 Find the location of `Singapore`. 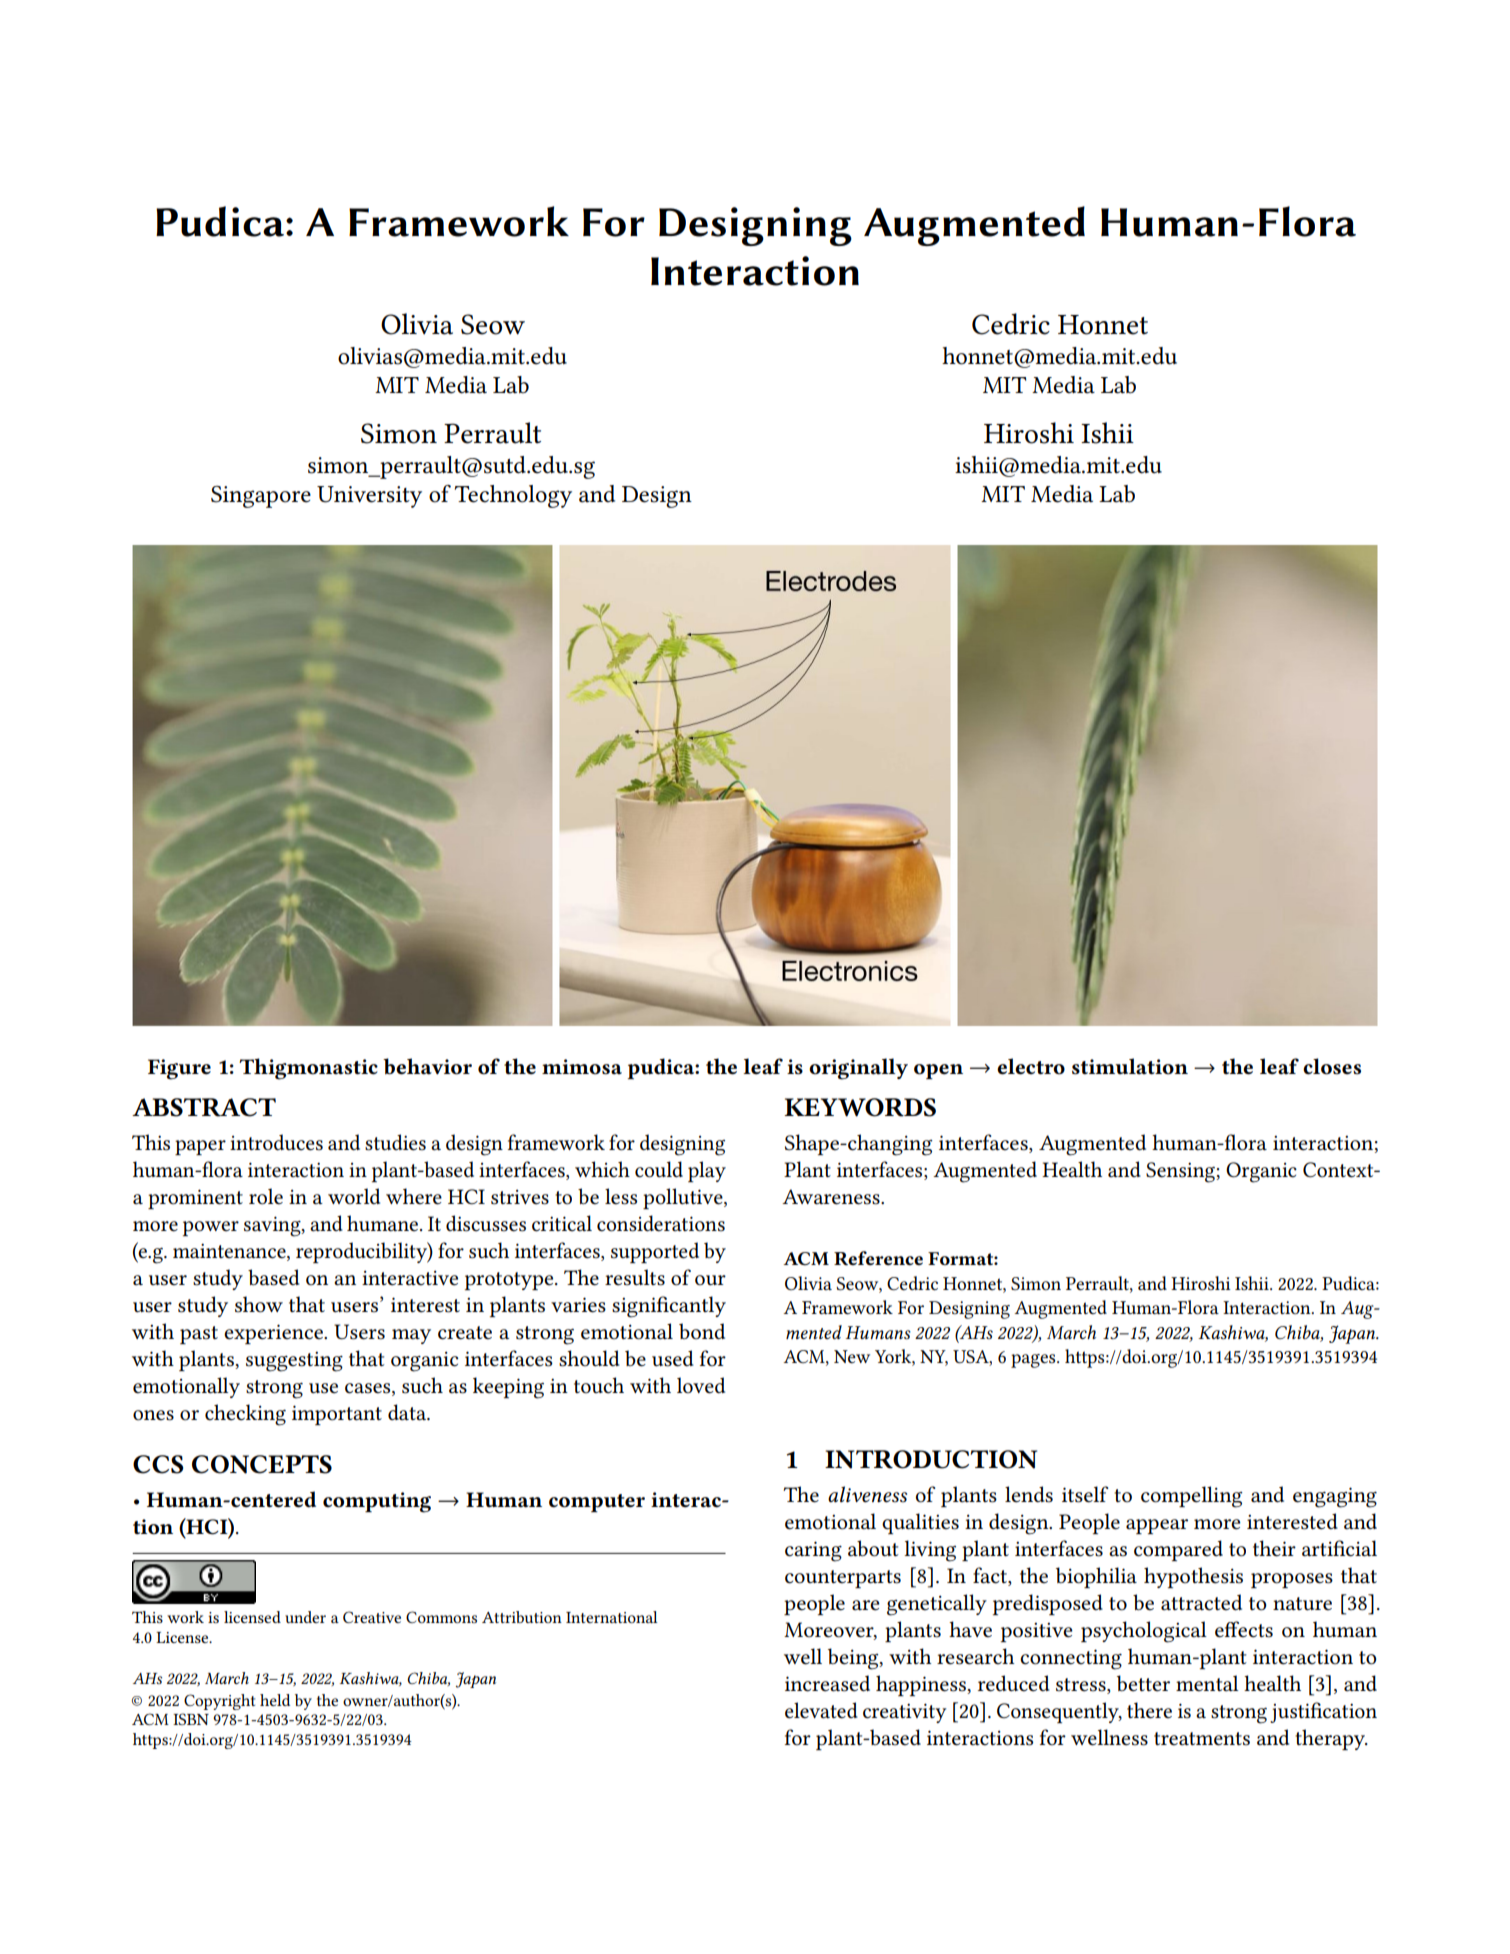

Singapore is located at coordinates (261, 497).
